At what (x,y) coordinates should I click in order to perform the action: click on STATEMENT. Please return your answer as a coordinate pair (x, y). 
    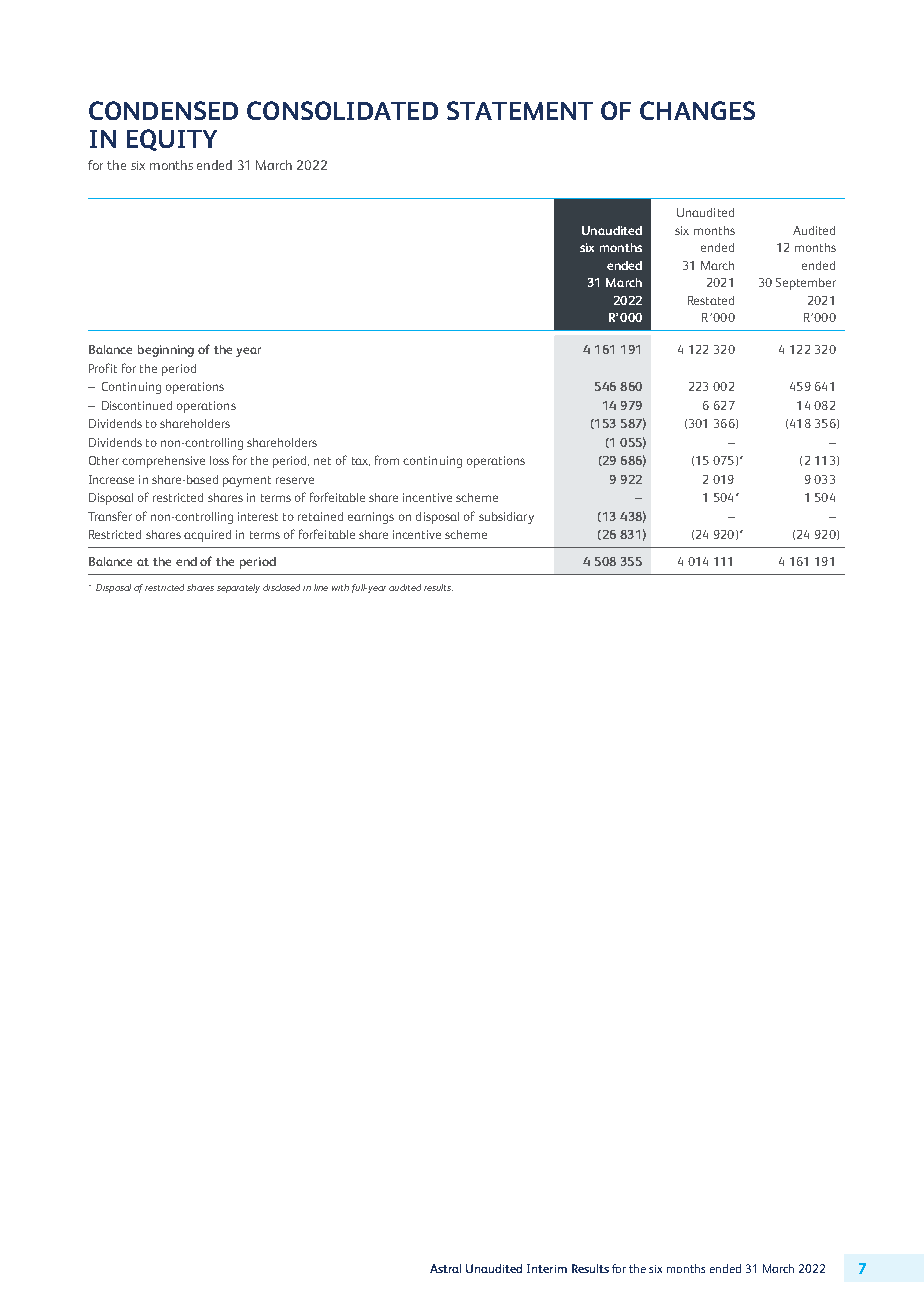
    Looking at the image, I should click on (520, 110).
